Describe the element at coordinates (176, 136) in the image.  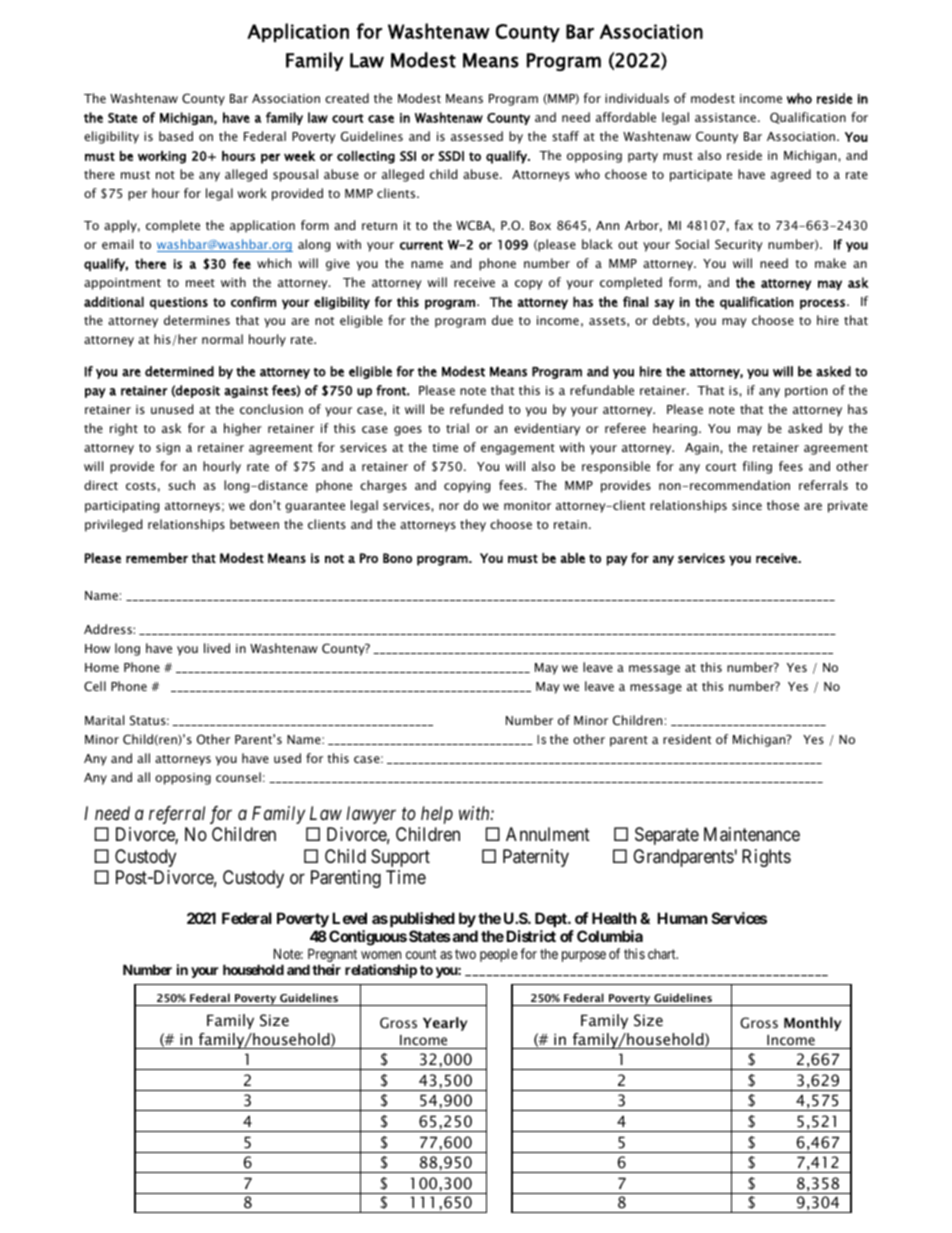
I see `based` at that location.
